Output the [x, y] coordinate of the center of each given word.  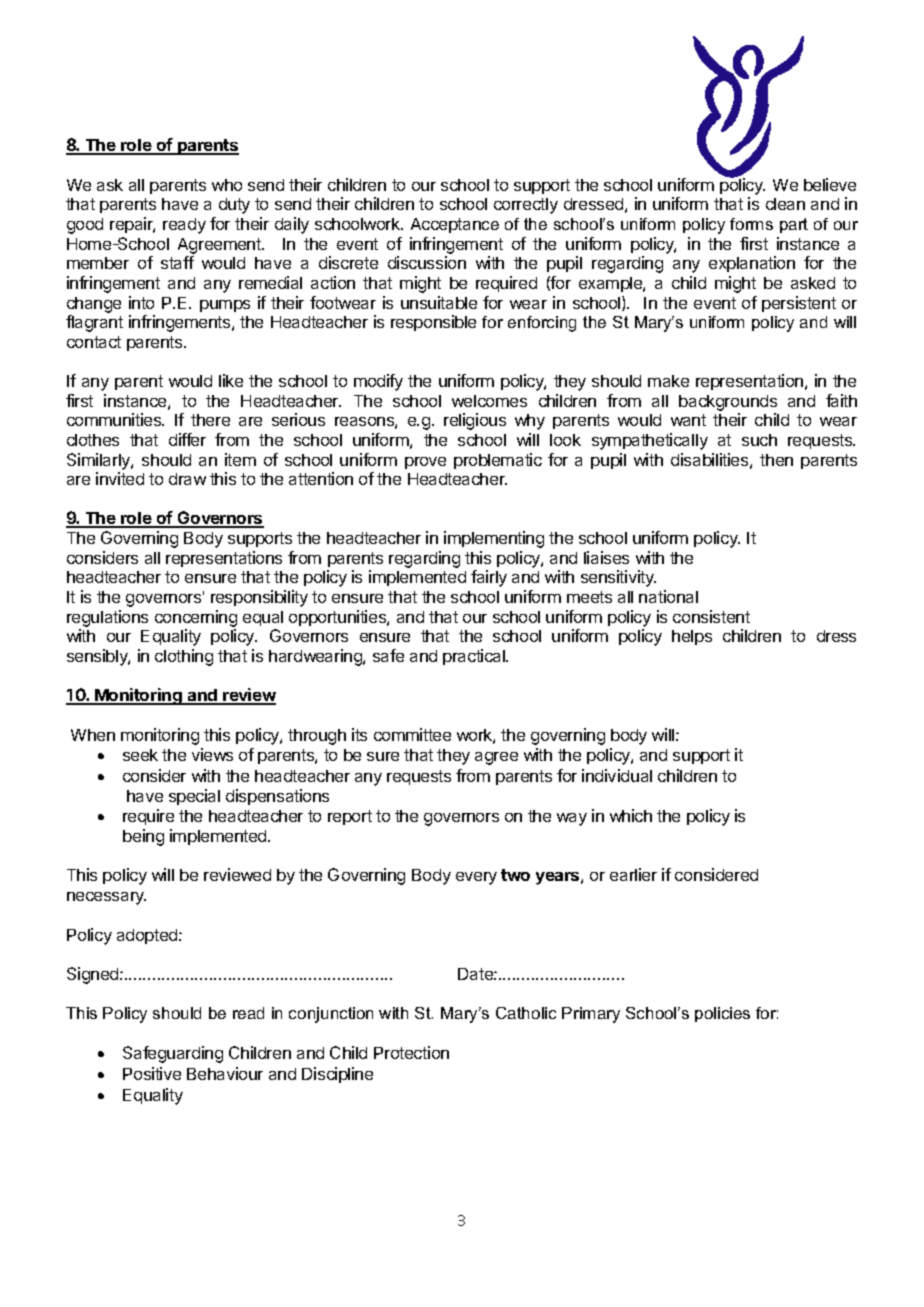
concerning [196, 620]
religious [475, 421]
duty [234, 206]
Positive [152, 1073]
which [631, 815]
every [476, 878]
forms [751, 224]
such [759, 440]
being [143, 837]
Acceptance [455, 225]
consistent [711, 616]
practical [475, 657]
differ [187, 439]
